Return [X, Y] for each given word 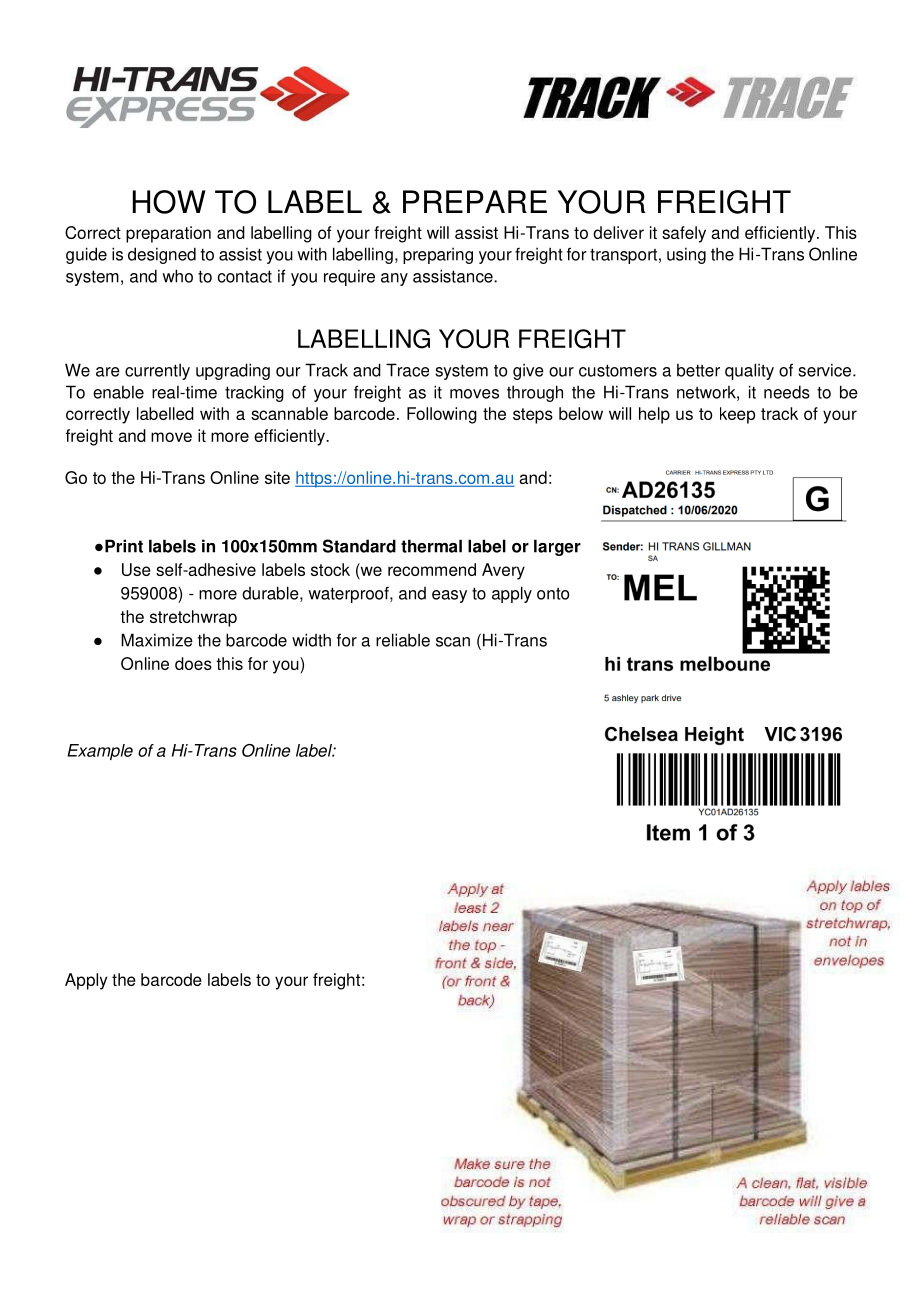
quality [749, 371]
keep [737, 415]
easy [449, 596]
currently [157, 371]
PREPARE [475, 201]
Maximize [157, 640]
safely [684, 234]
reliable [403, 640]
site [277, 477]
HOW [169, 202]
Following [442, 415]
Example [100, 752]
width [311, 640]
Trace [407, 370]
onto [553, 594]
